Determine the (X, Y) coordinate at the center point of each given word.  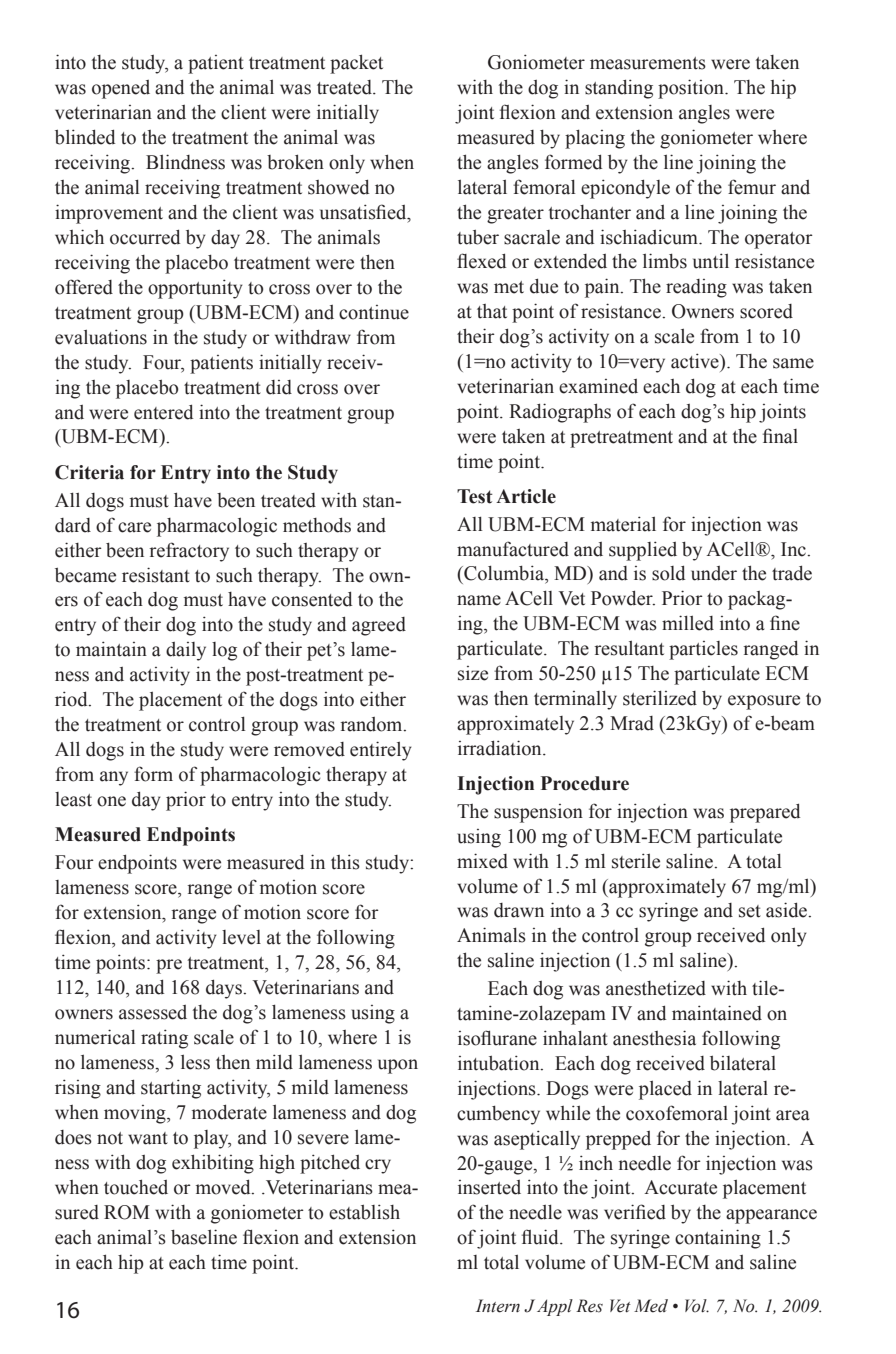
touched (136, 1187)
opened (121, 89)
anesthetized (656, 988)
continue (374, 312)
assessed (153, 1012)
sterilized (660, 698)
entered (163, 412)
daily (186, 651)
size (473, 673)
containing (718, 1239)
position (692, 89)
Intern (498, 1306)
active (696, 361)
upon (398, 1066)
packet (356, 64)
